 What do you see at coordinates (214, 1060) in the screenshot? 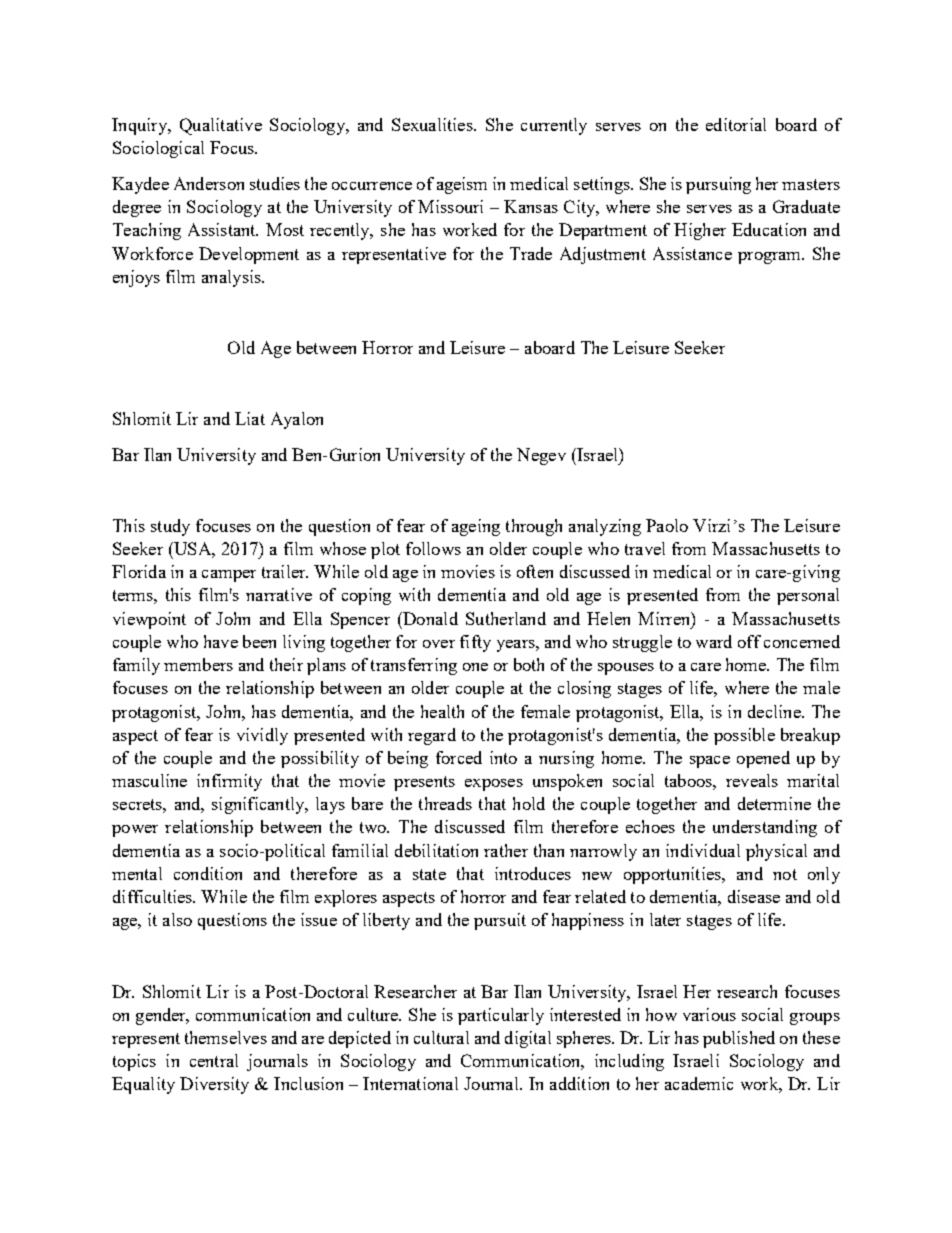
I see `central` at bounding box center [214, 1060].
